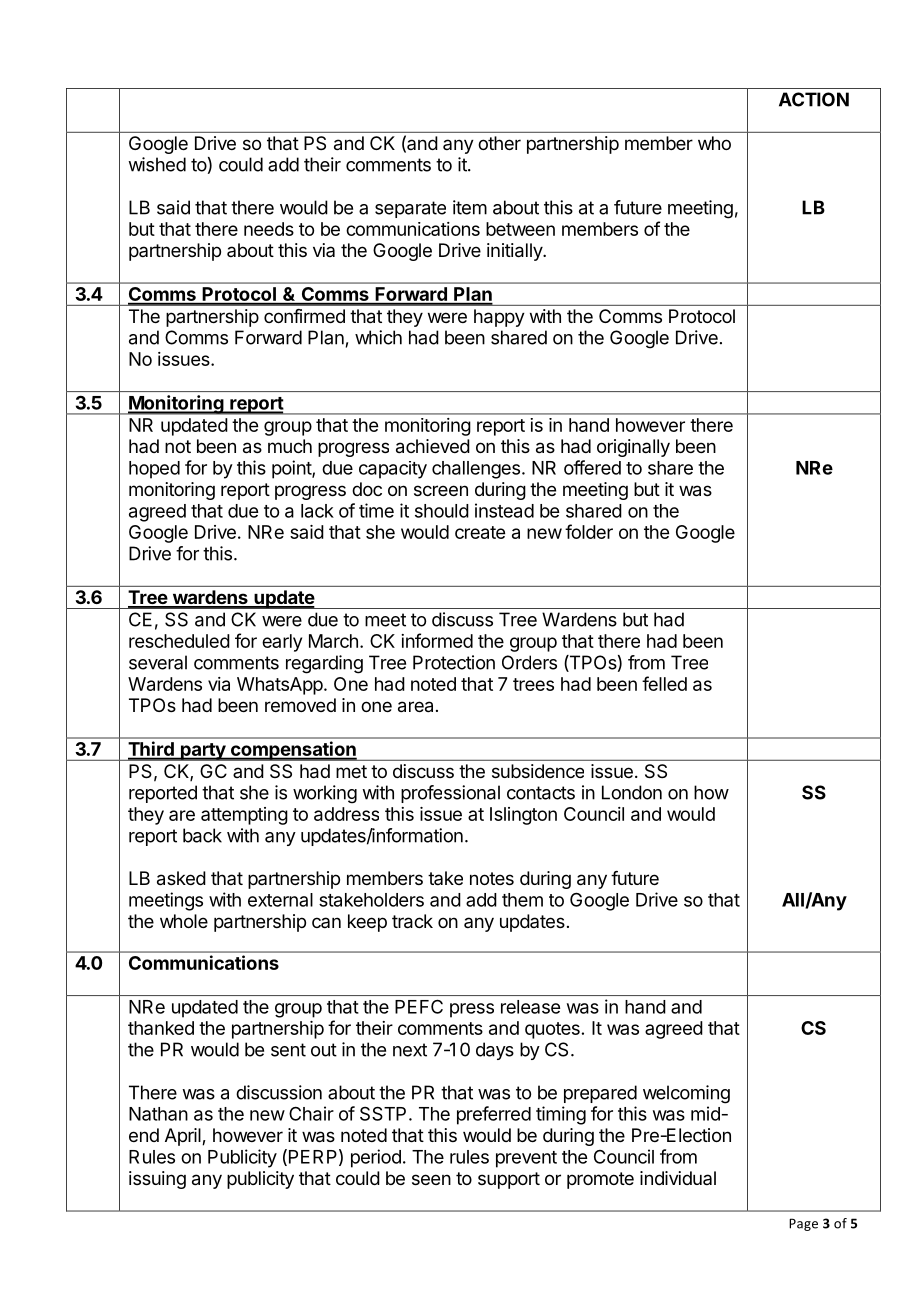 This document has height=1308, width=924. What do you see at coordinates (454, 662) in the document?
I see `Protection` at bounding box center [454, 662].
